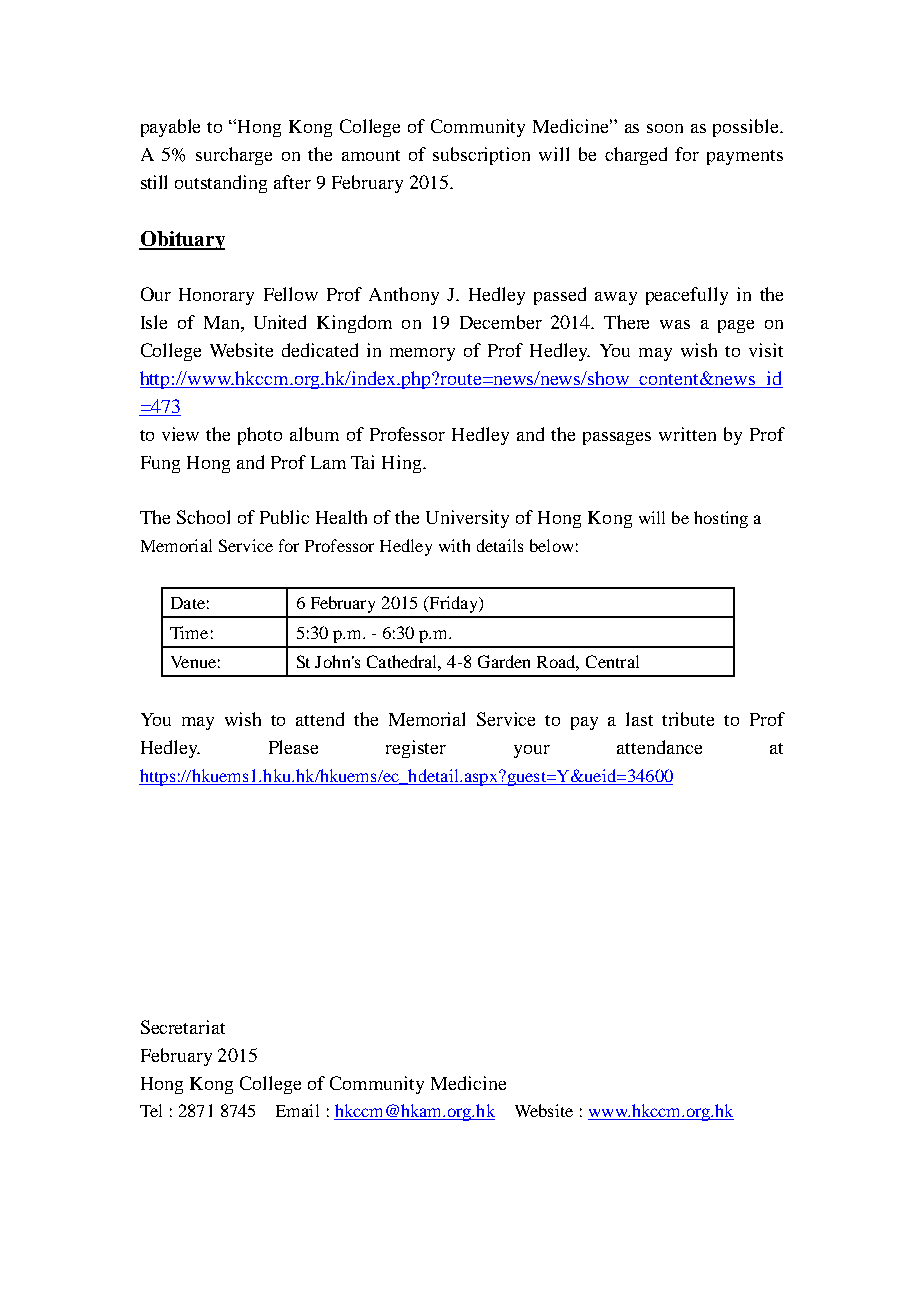  What do you see at coordinates (688, 719) in the screenshot?
I see `tribute` at bounding box center [688, 719].
